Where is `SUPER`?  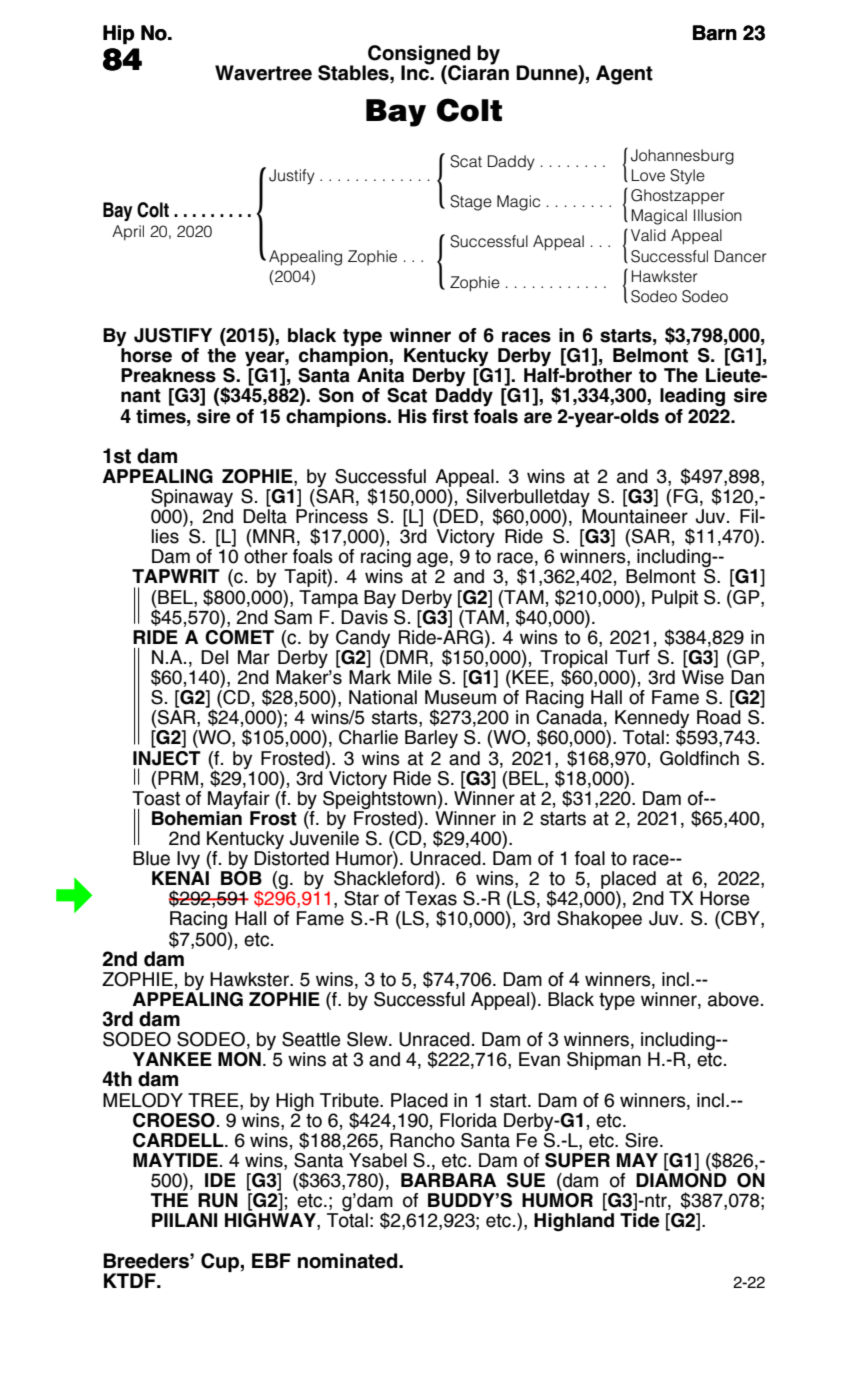
SUPER is located at coordinates (577, 1158).
